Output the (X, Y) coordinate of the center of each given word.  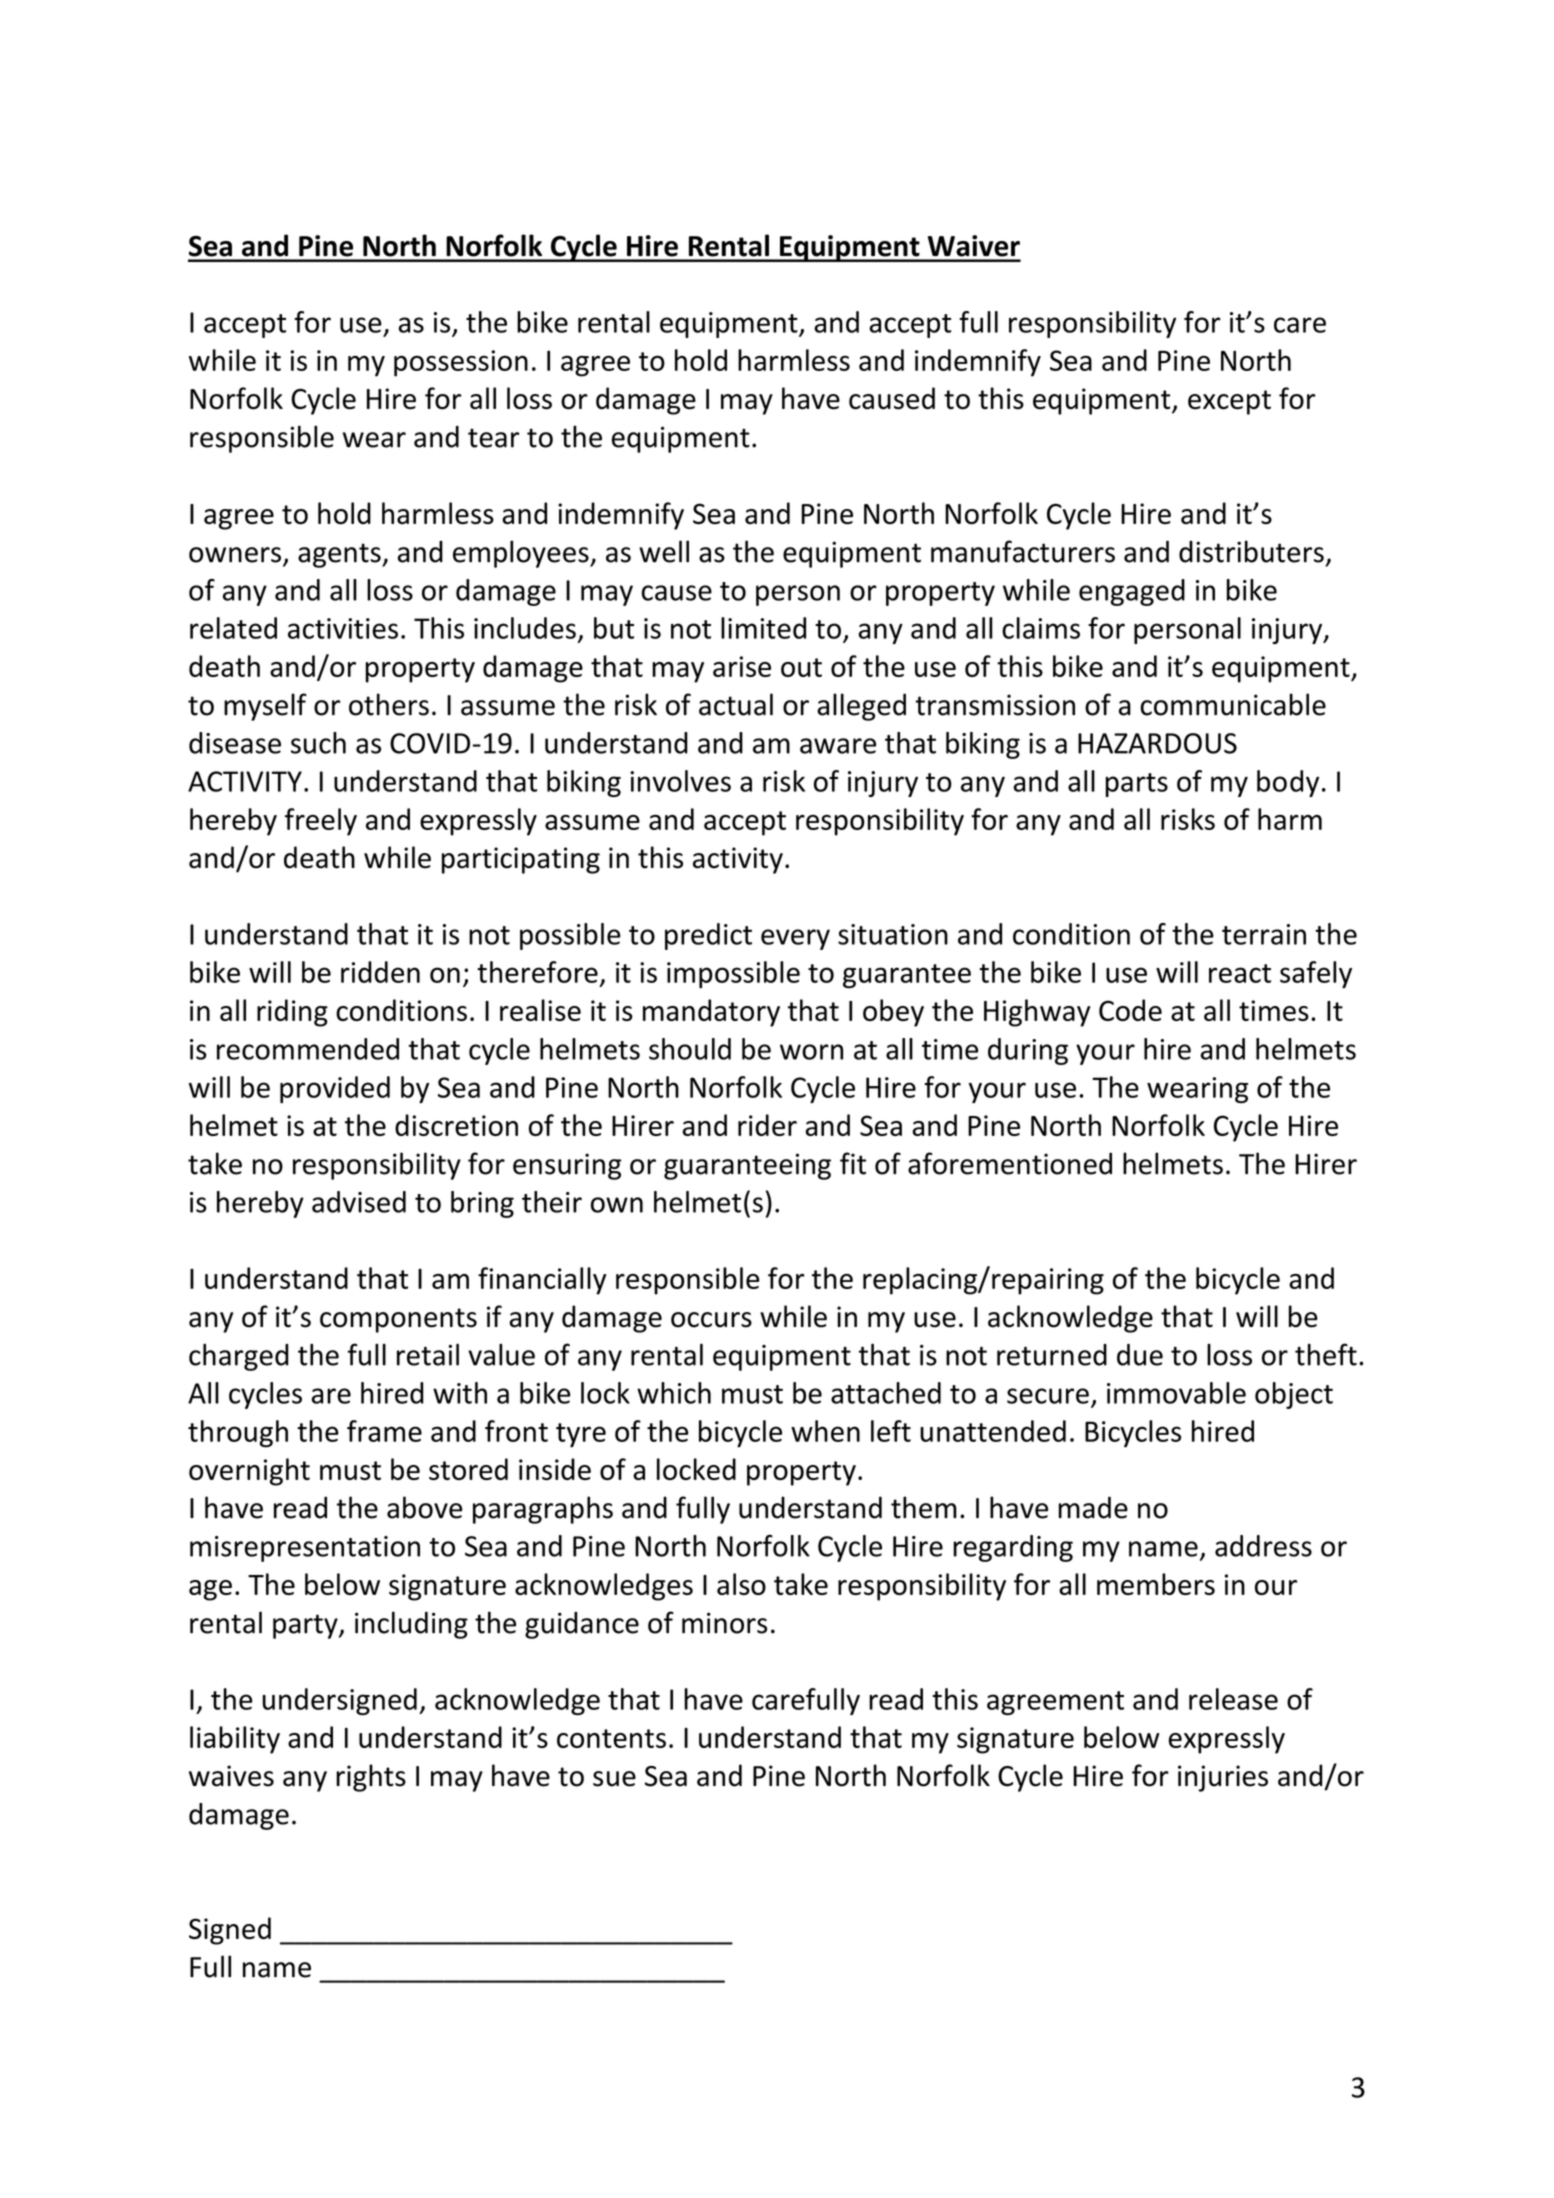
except (1229, 402)
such (318, 743)
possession (461, 363)
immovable (1176, 1393)
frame (384, 1431)
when (825, 1431)
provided (335, 1089)
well (664, 551)
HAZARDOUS (1157, 743)
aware (838, 746)
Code (1130, 1010)
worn (811, 1052)
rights (371, 1778)
